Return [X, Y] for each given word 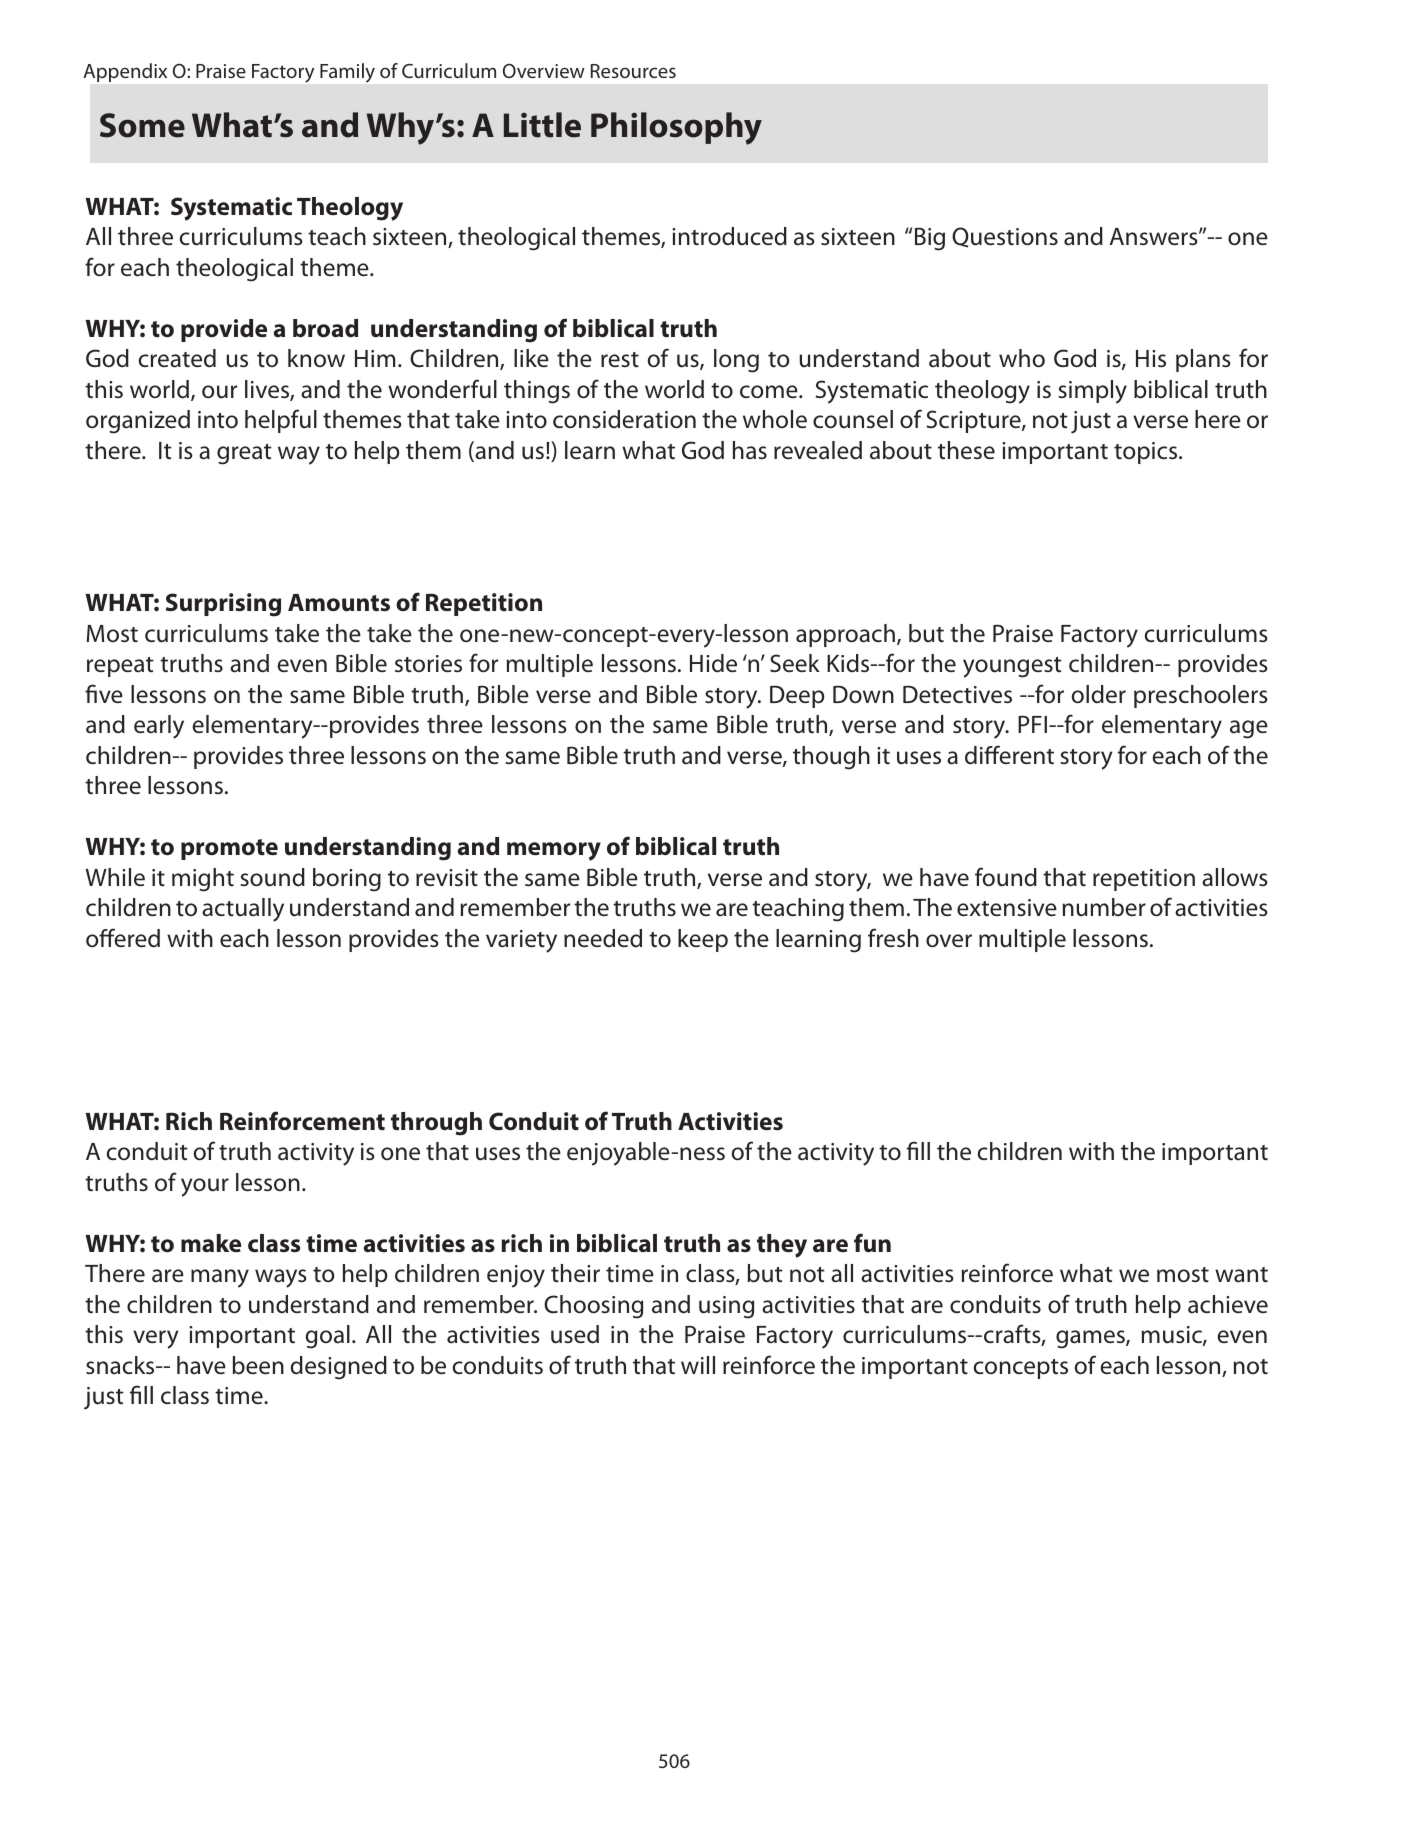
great [244, 454]
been [258, 1365]
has [750, 450]
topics [1147, 453]
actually [243, 910]
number [1104, 907]
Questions [1005, 237]
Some [142, 125]
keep [703, 940]
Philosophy [676, 128]
